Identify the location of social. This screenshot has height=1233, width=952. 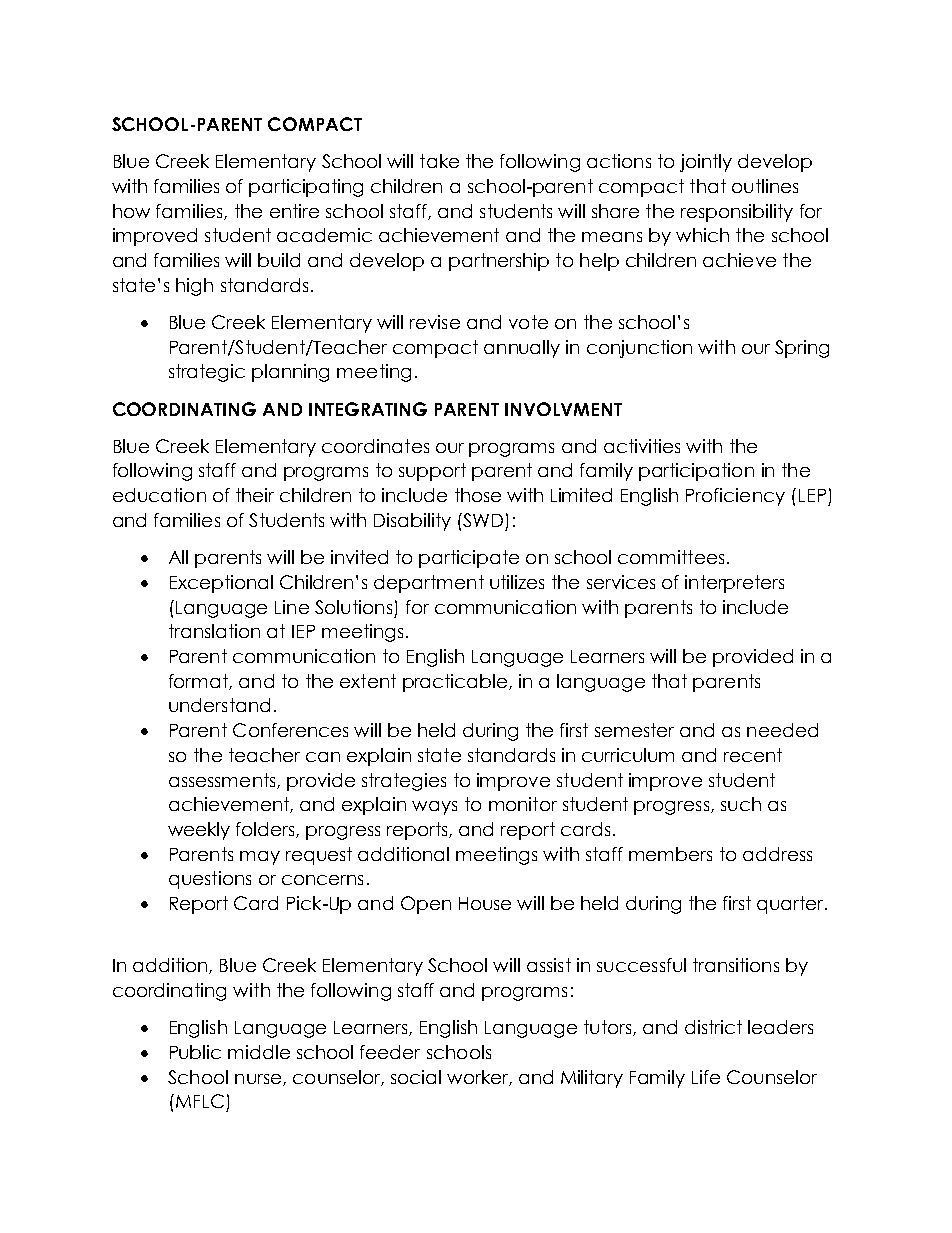
(416, 1077).
